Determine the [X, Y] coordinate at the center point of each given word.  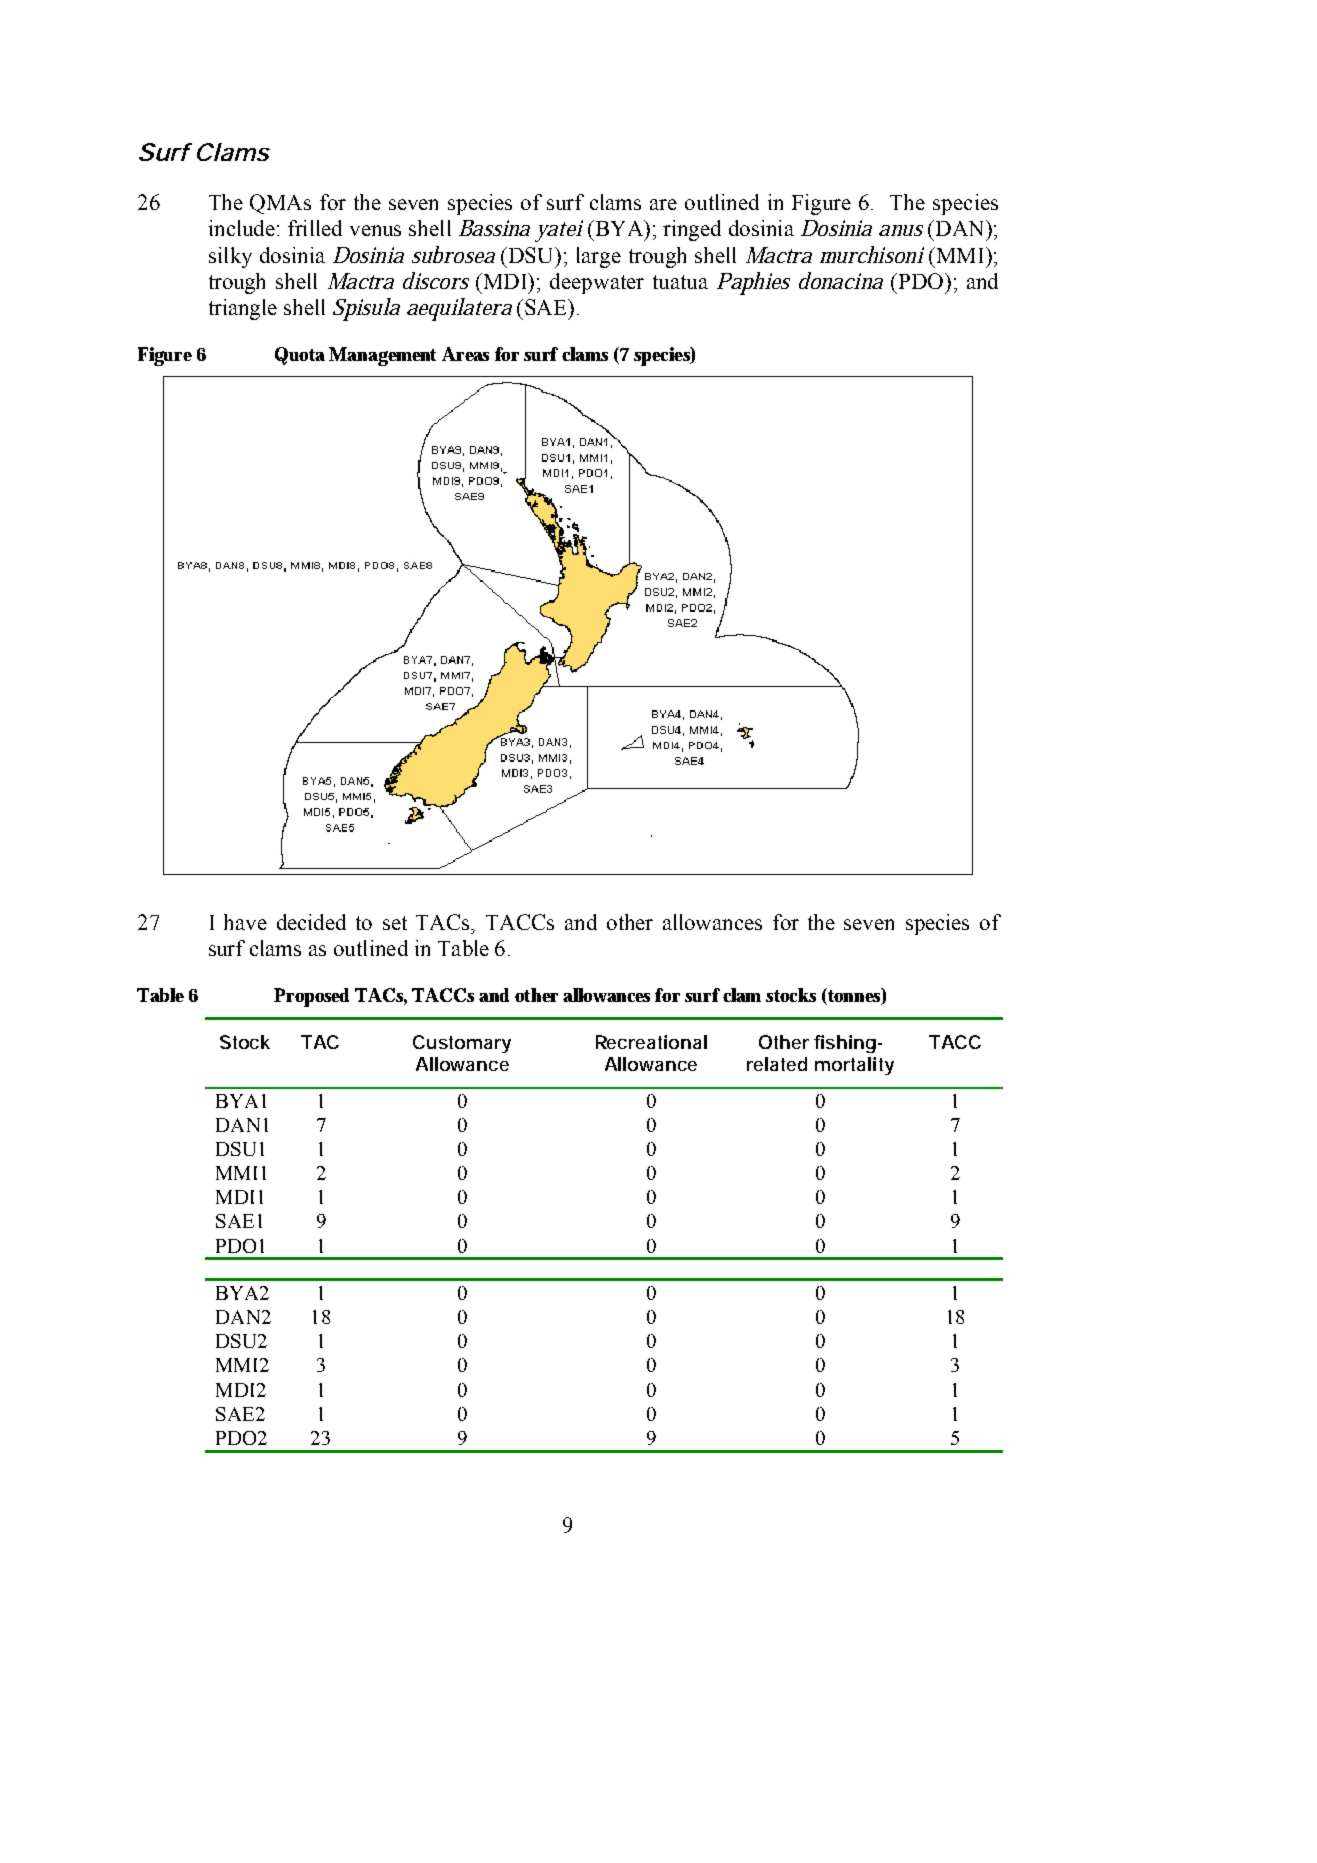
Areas [465, 354]
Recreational [651, 1042]
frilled [315, 228]
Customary [462, 1044]
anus [901, 230]
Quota [300, 356]
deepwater [597, 283]
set [395, 923]
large [599, 257]
